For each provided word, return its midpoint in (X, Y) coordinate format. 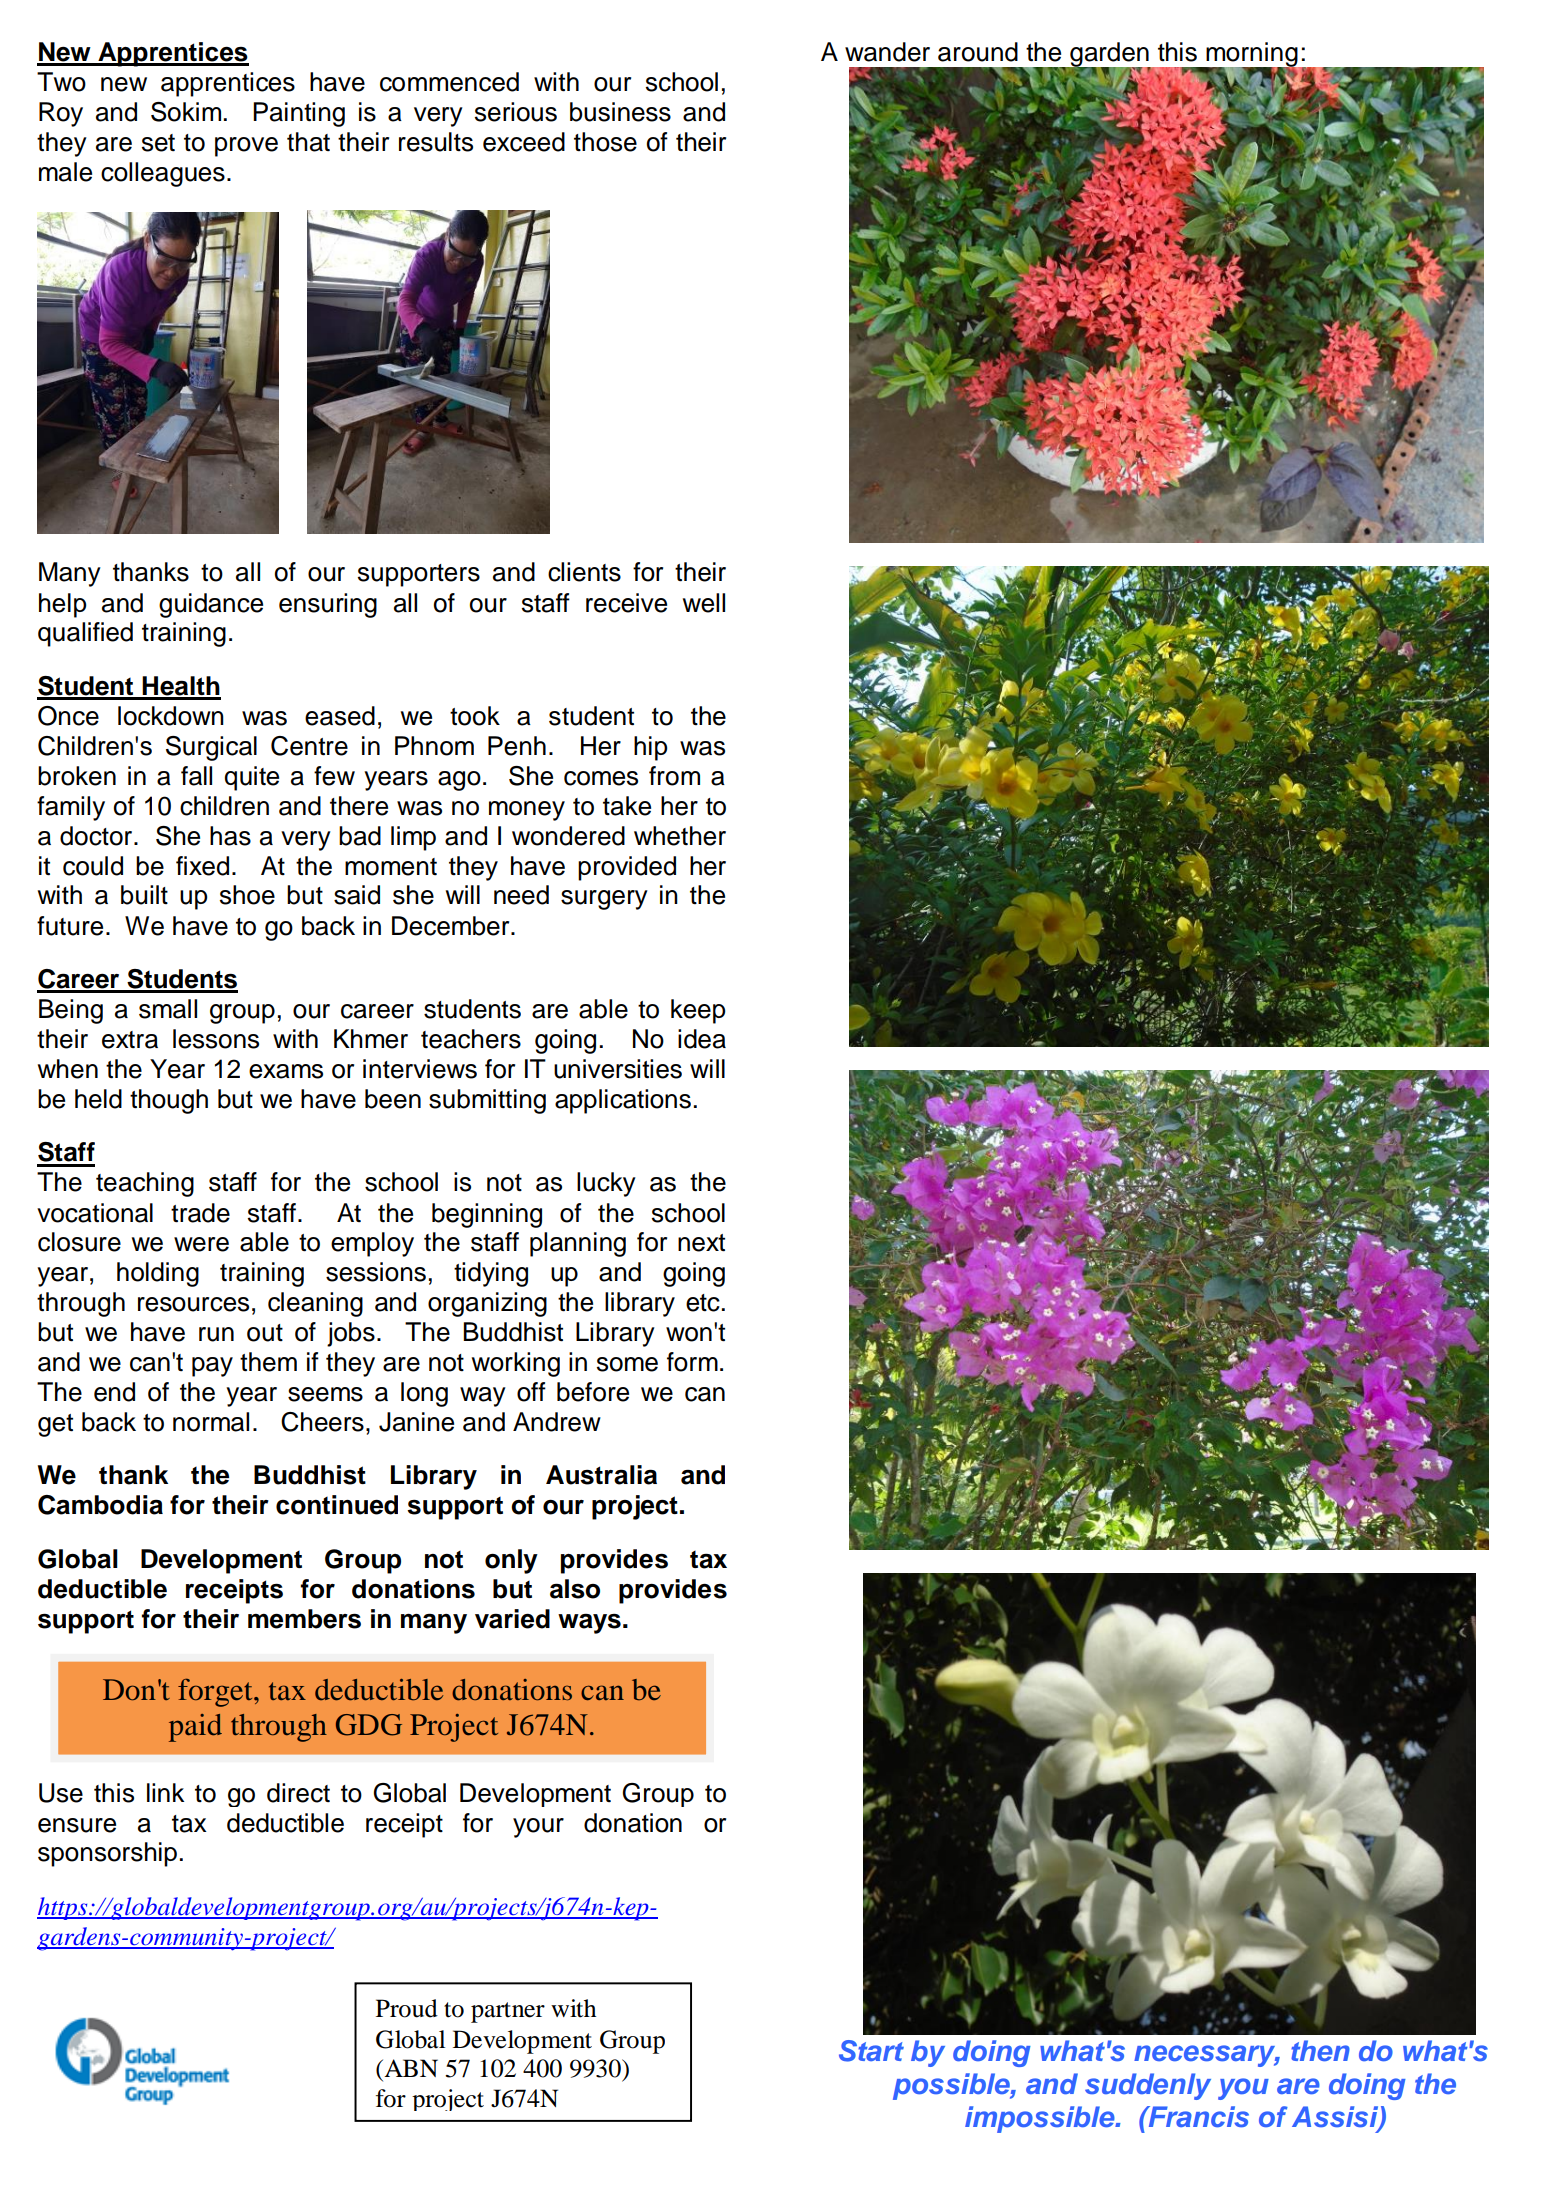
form (692, 1362)
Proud (407, 2008)
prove (246, 147)
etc (703, 1303)
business (620, 112)
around (978, 52)
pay (212, 1367)
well (704, 603)
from (674, 776)
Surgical (211, 748)
